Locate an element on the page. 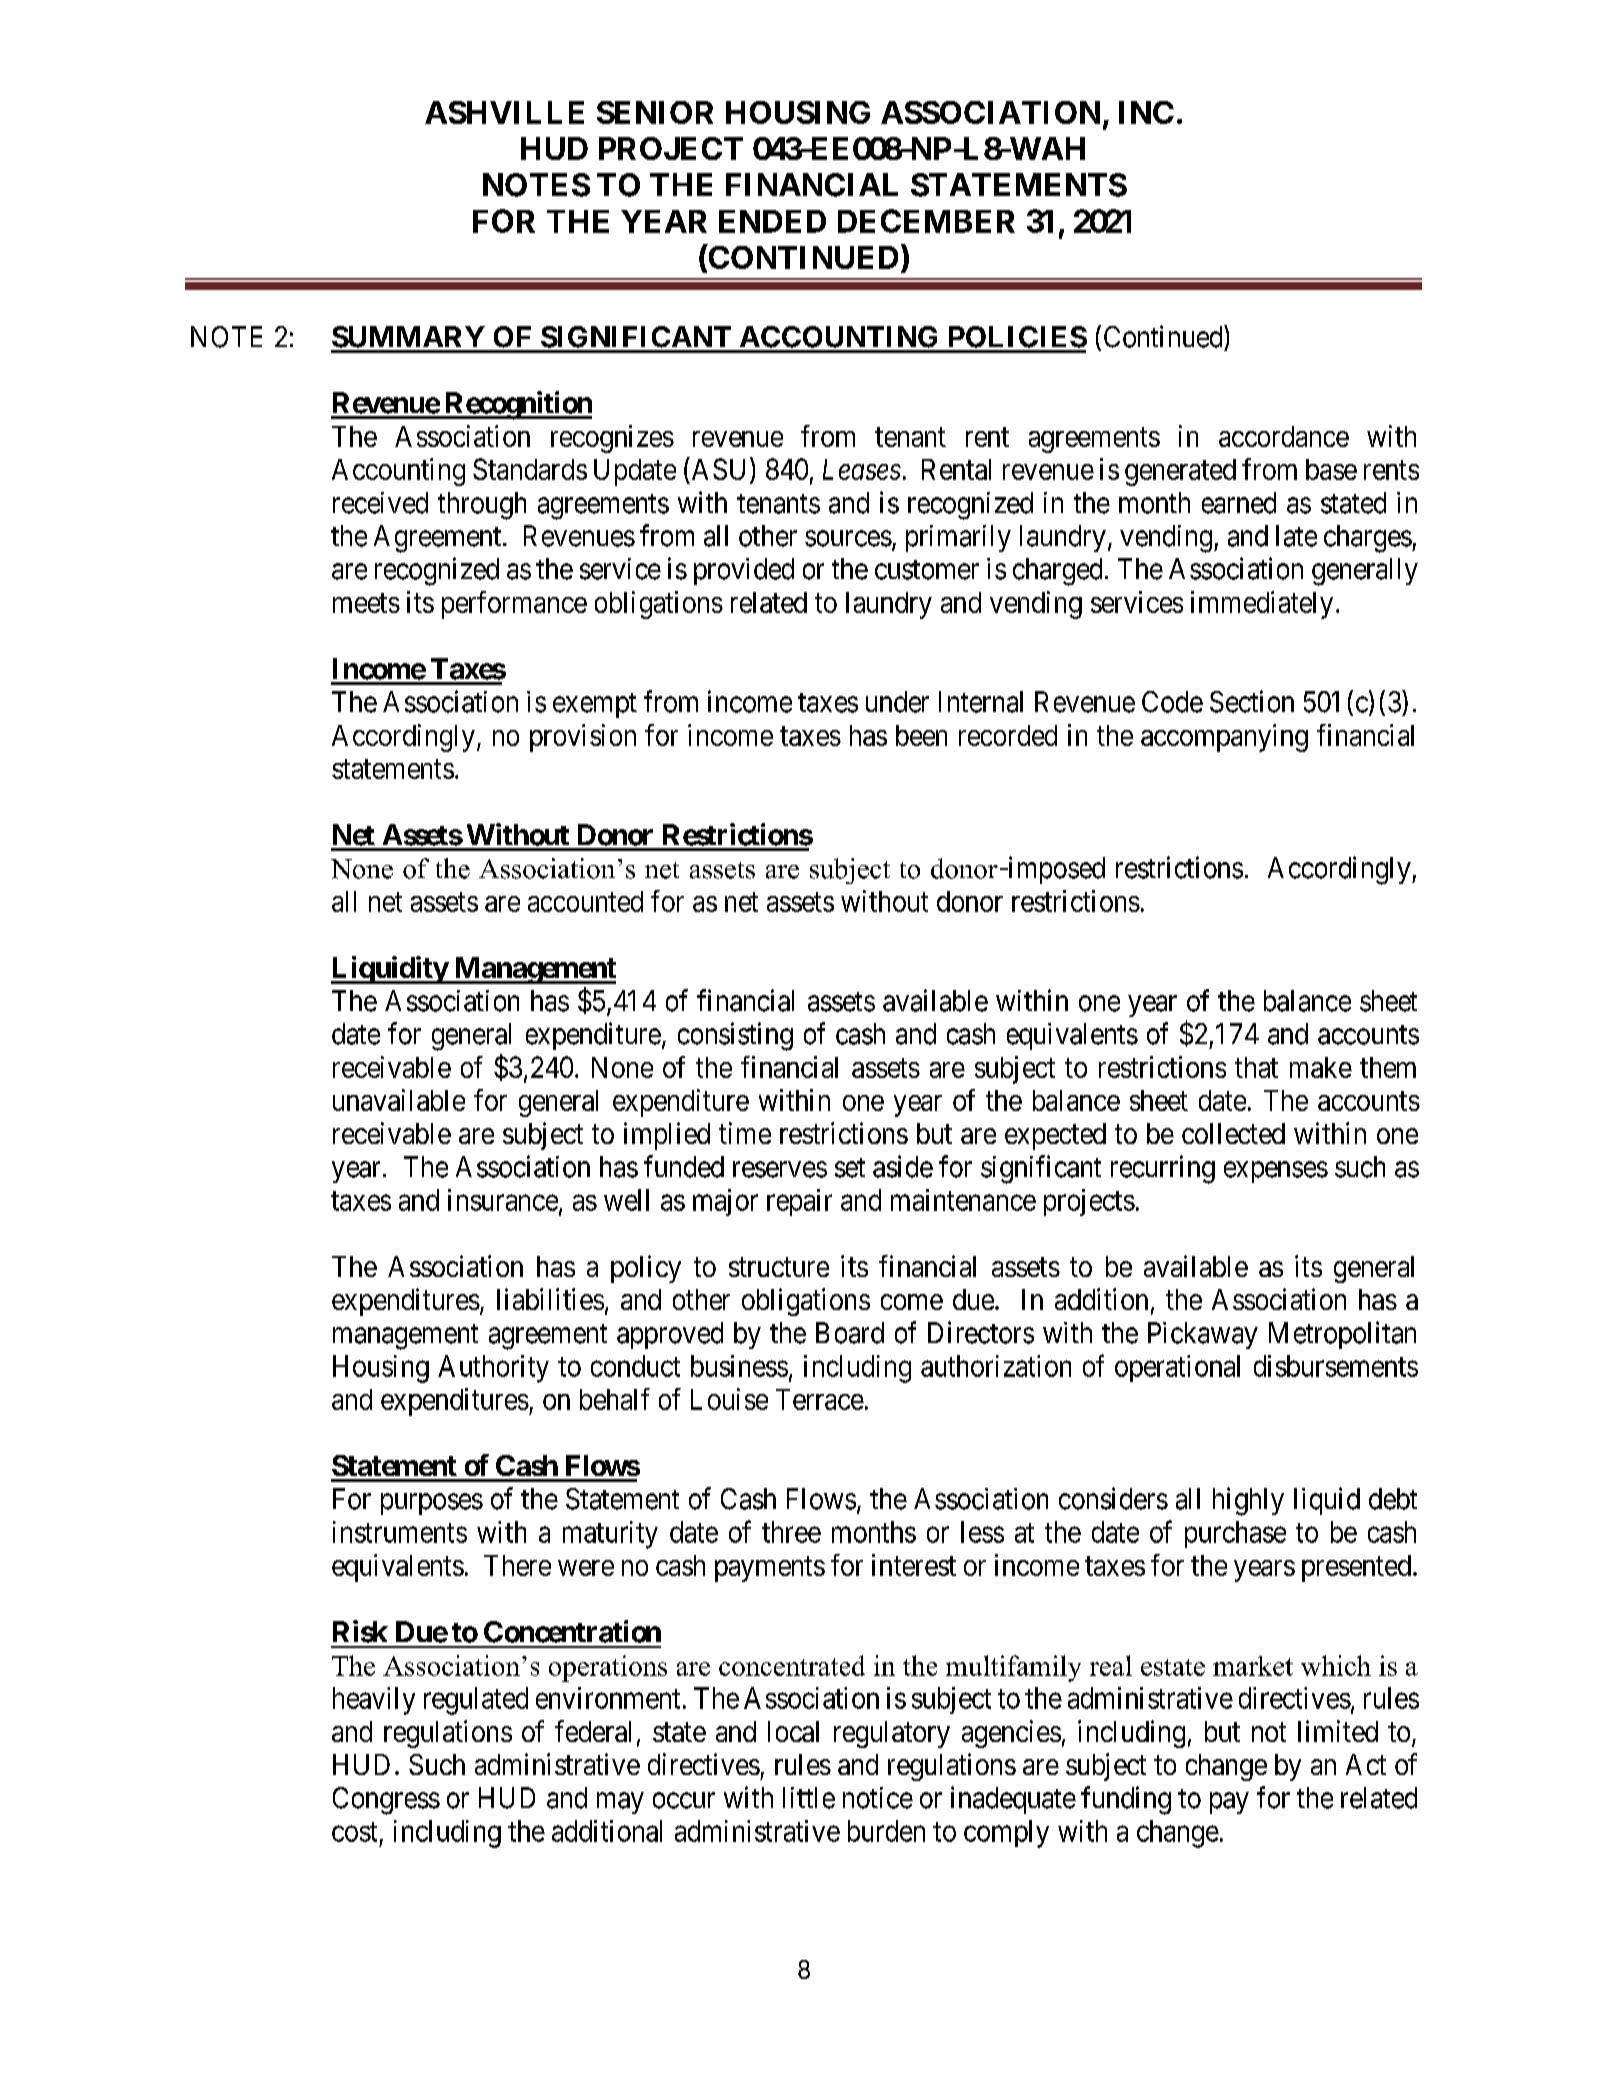 This document has width=1607, height=2079. Congress is located at coordinates (386, 1801).
